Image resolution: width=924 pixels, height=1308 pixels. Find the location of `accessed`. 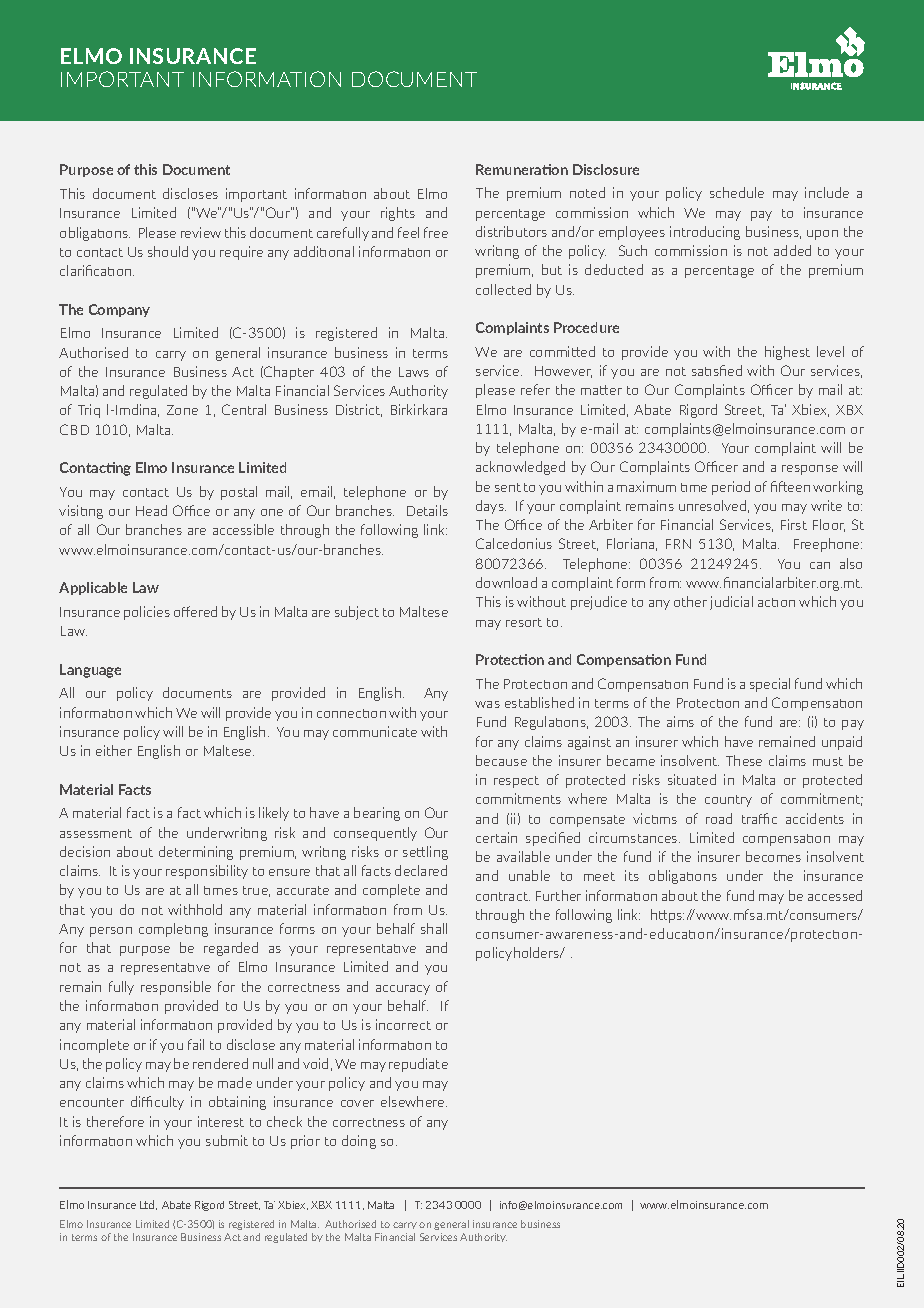

accessed is located at coordinates (835, 895).
